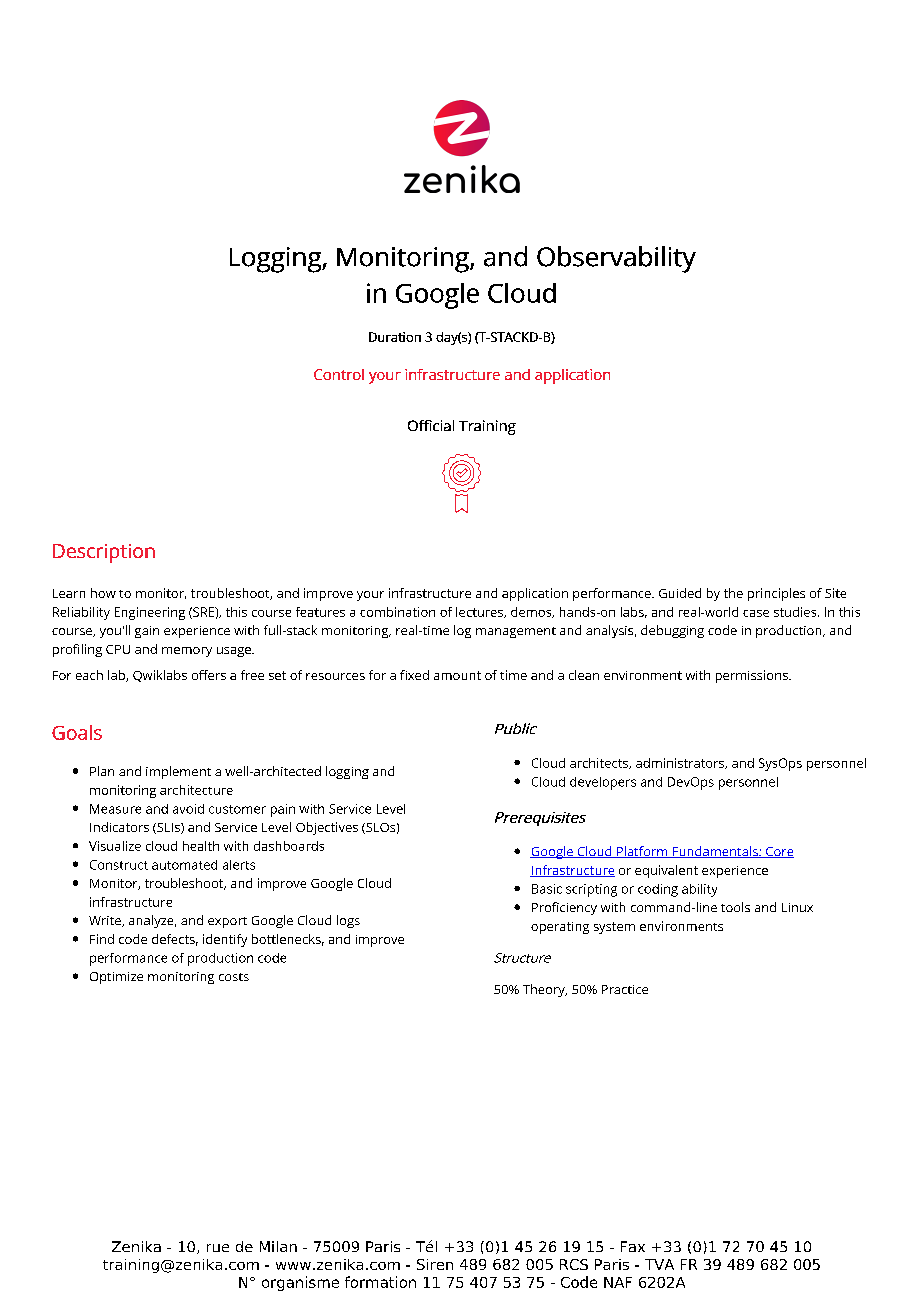 This page has width=924, height=1308. Describe the element at coordinates (435, 1264) in the page. I see `Siren` at that location.
